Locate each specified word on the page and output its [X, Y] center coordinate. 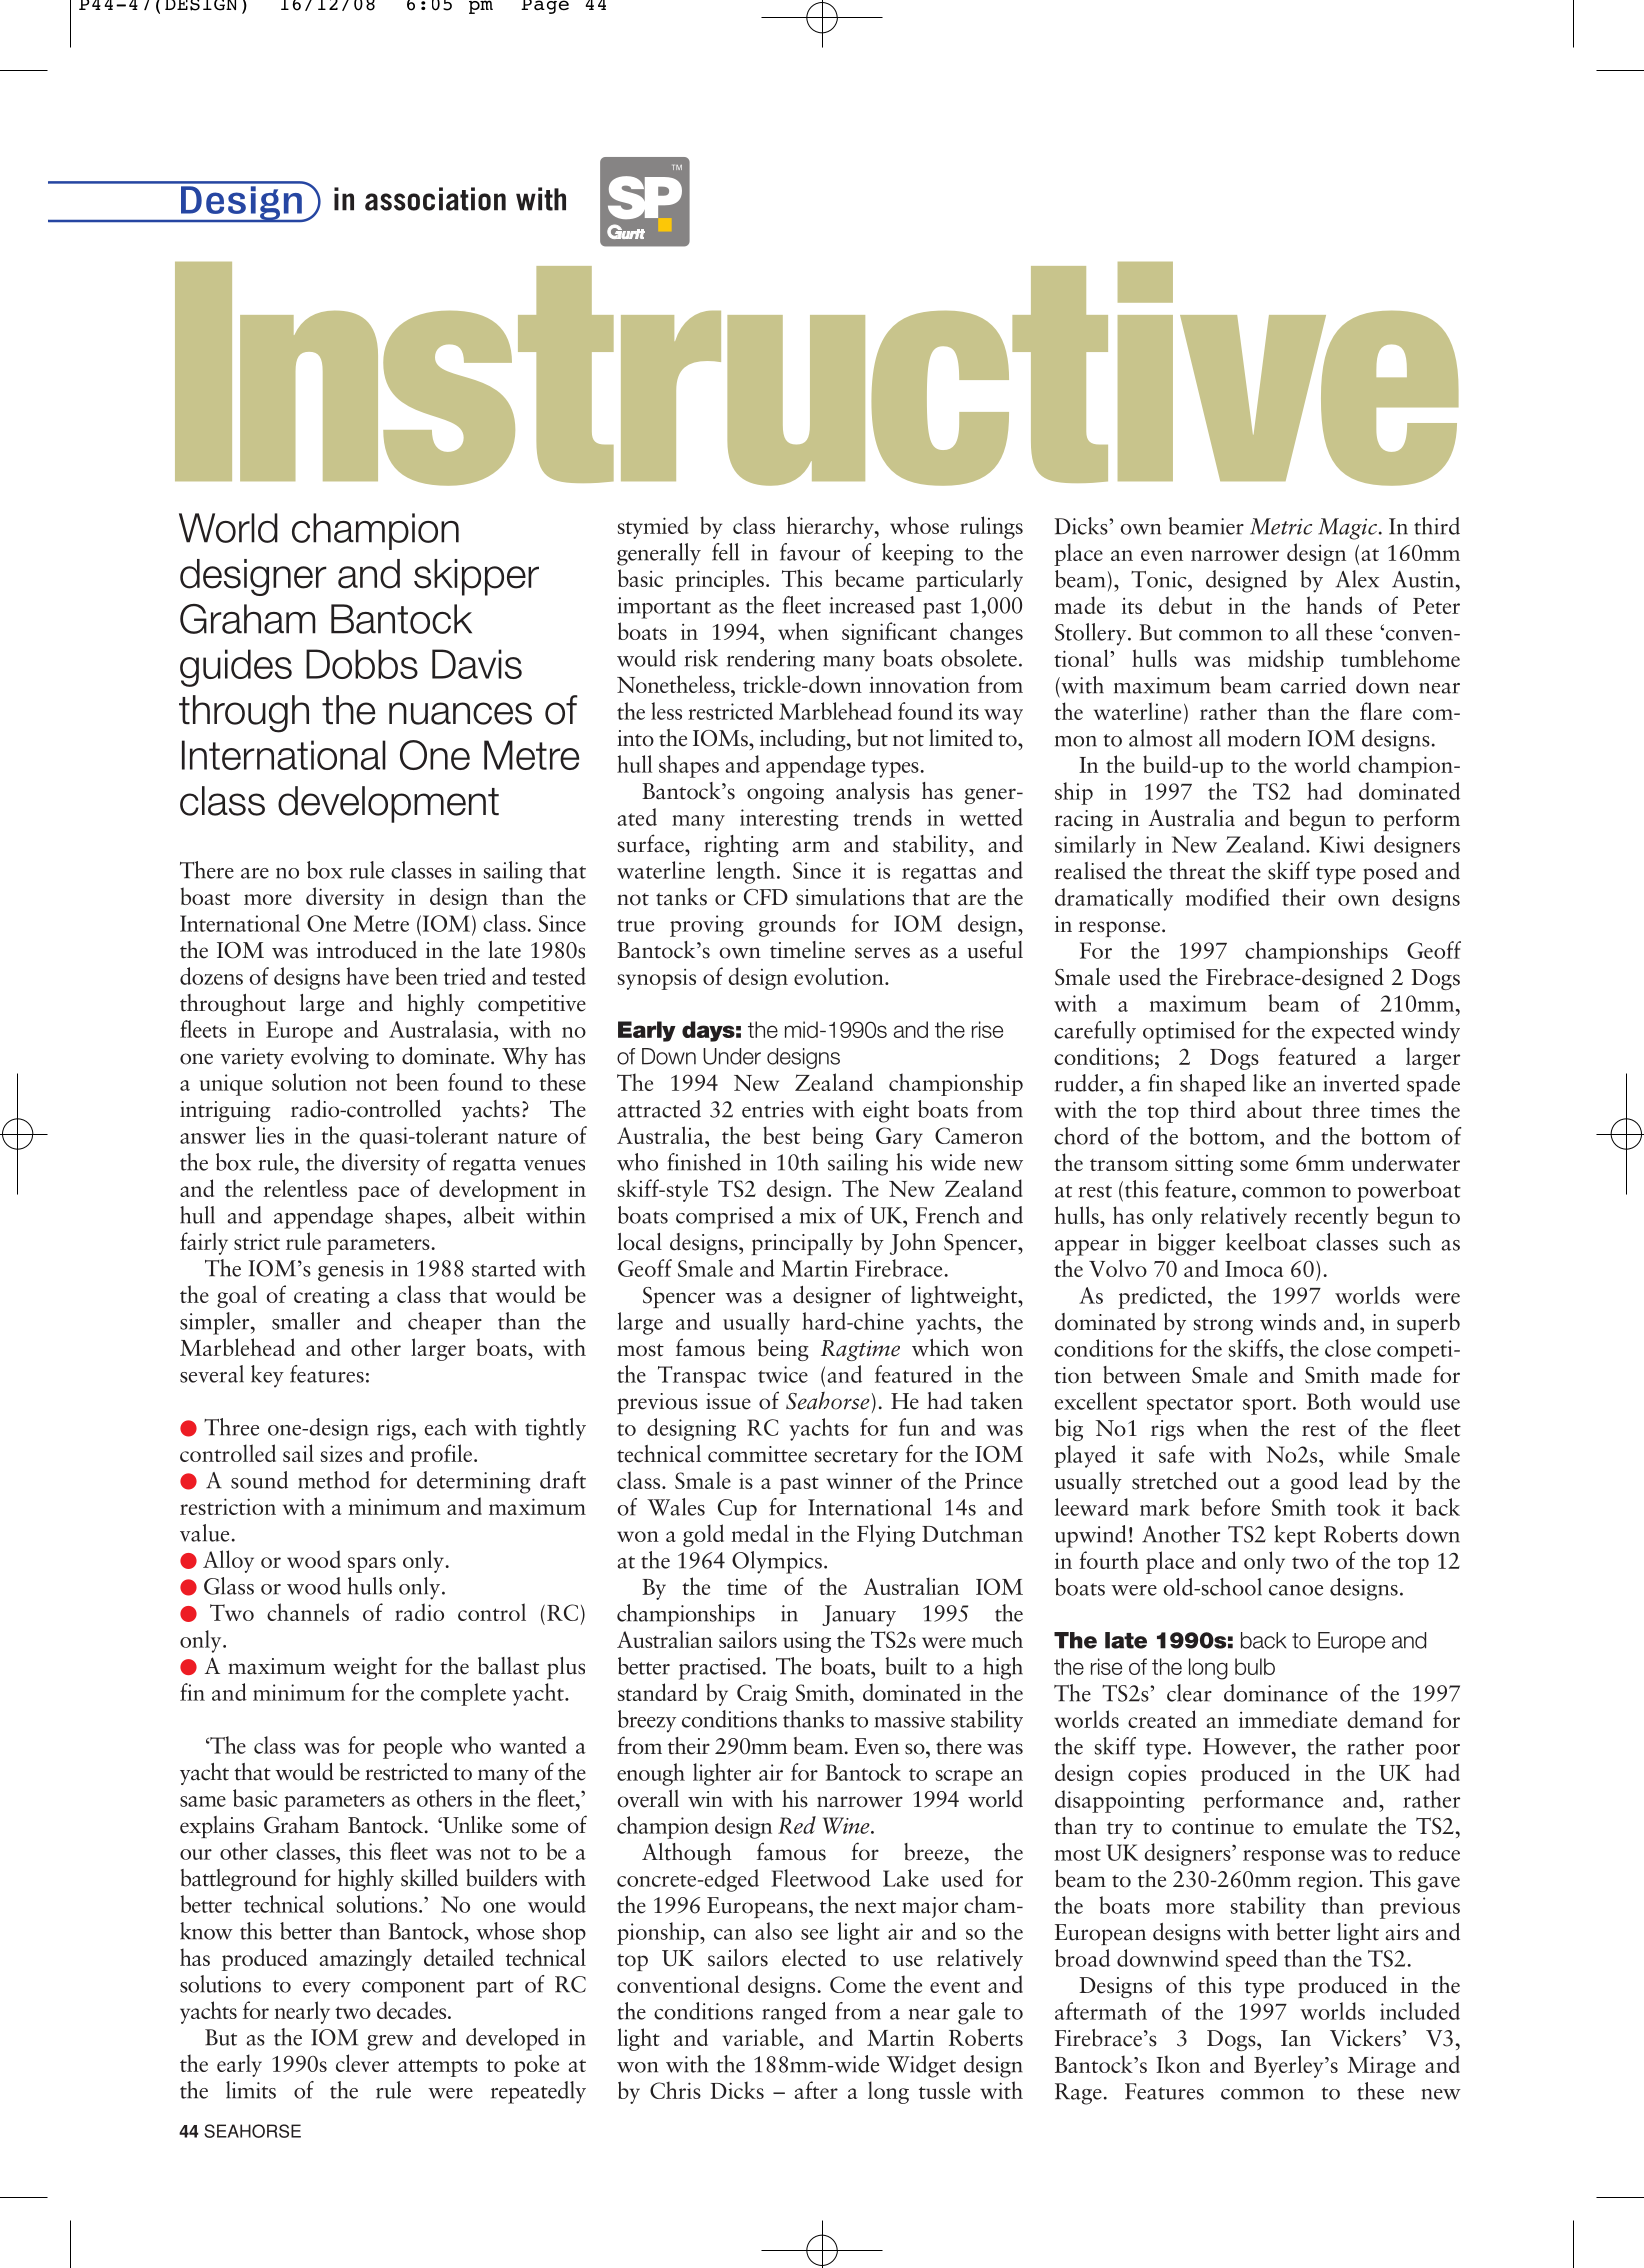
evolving [330, 1058]
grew [390, 2043]
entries [773, 1109]
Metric [1281, 526]
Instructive [816, 374]
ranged [794, 2013]
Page [545, 7]
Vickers [1366, 2038]
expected [1353, 1032]
